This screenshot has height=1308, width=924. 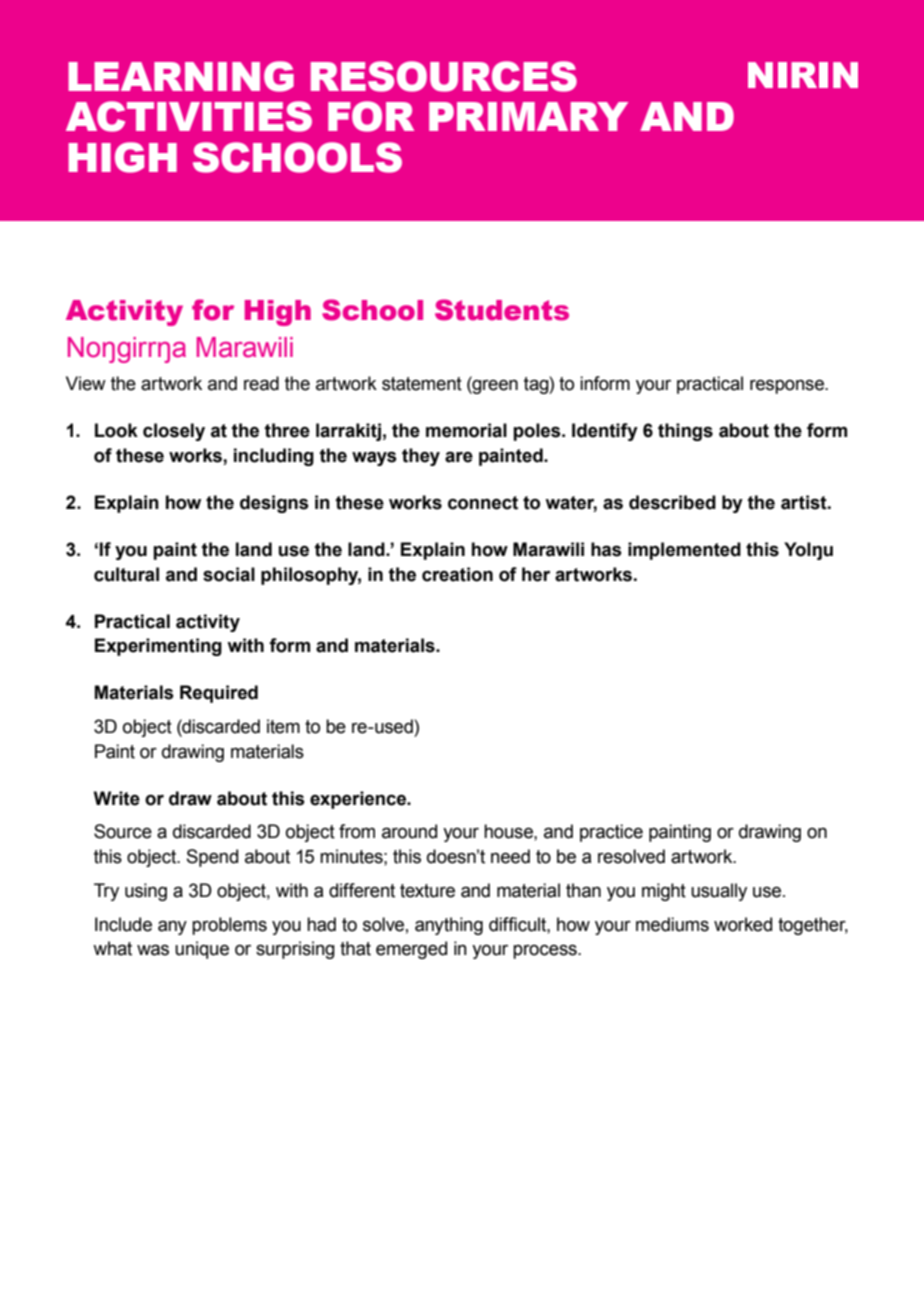 I want to click on described, so click(x=672, y=502).
